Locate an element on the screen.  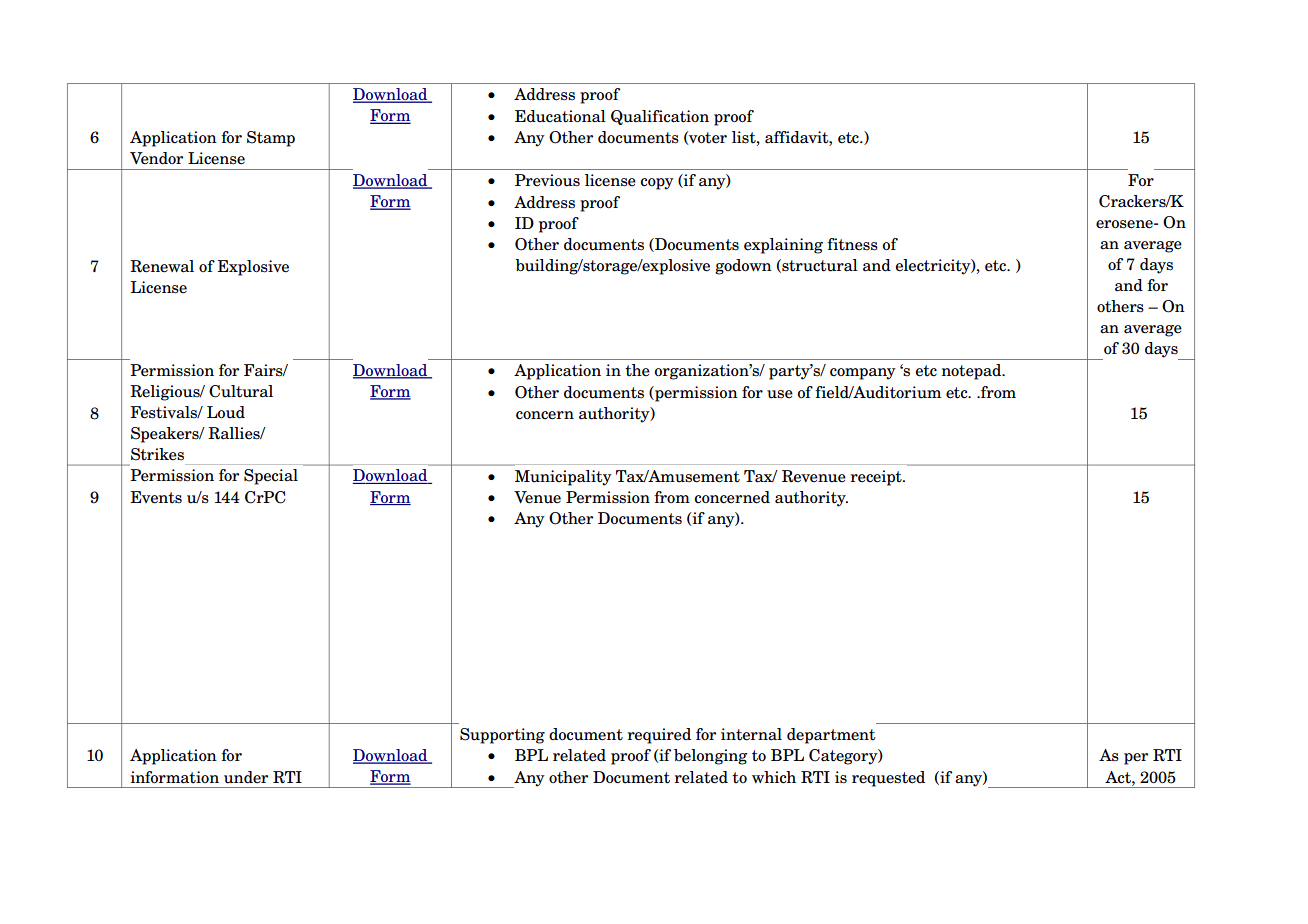
Qualification is located at coordinates (660, 117).
